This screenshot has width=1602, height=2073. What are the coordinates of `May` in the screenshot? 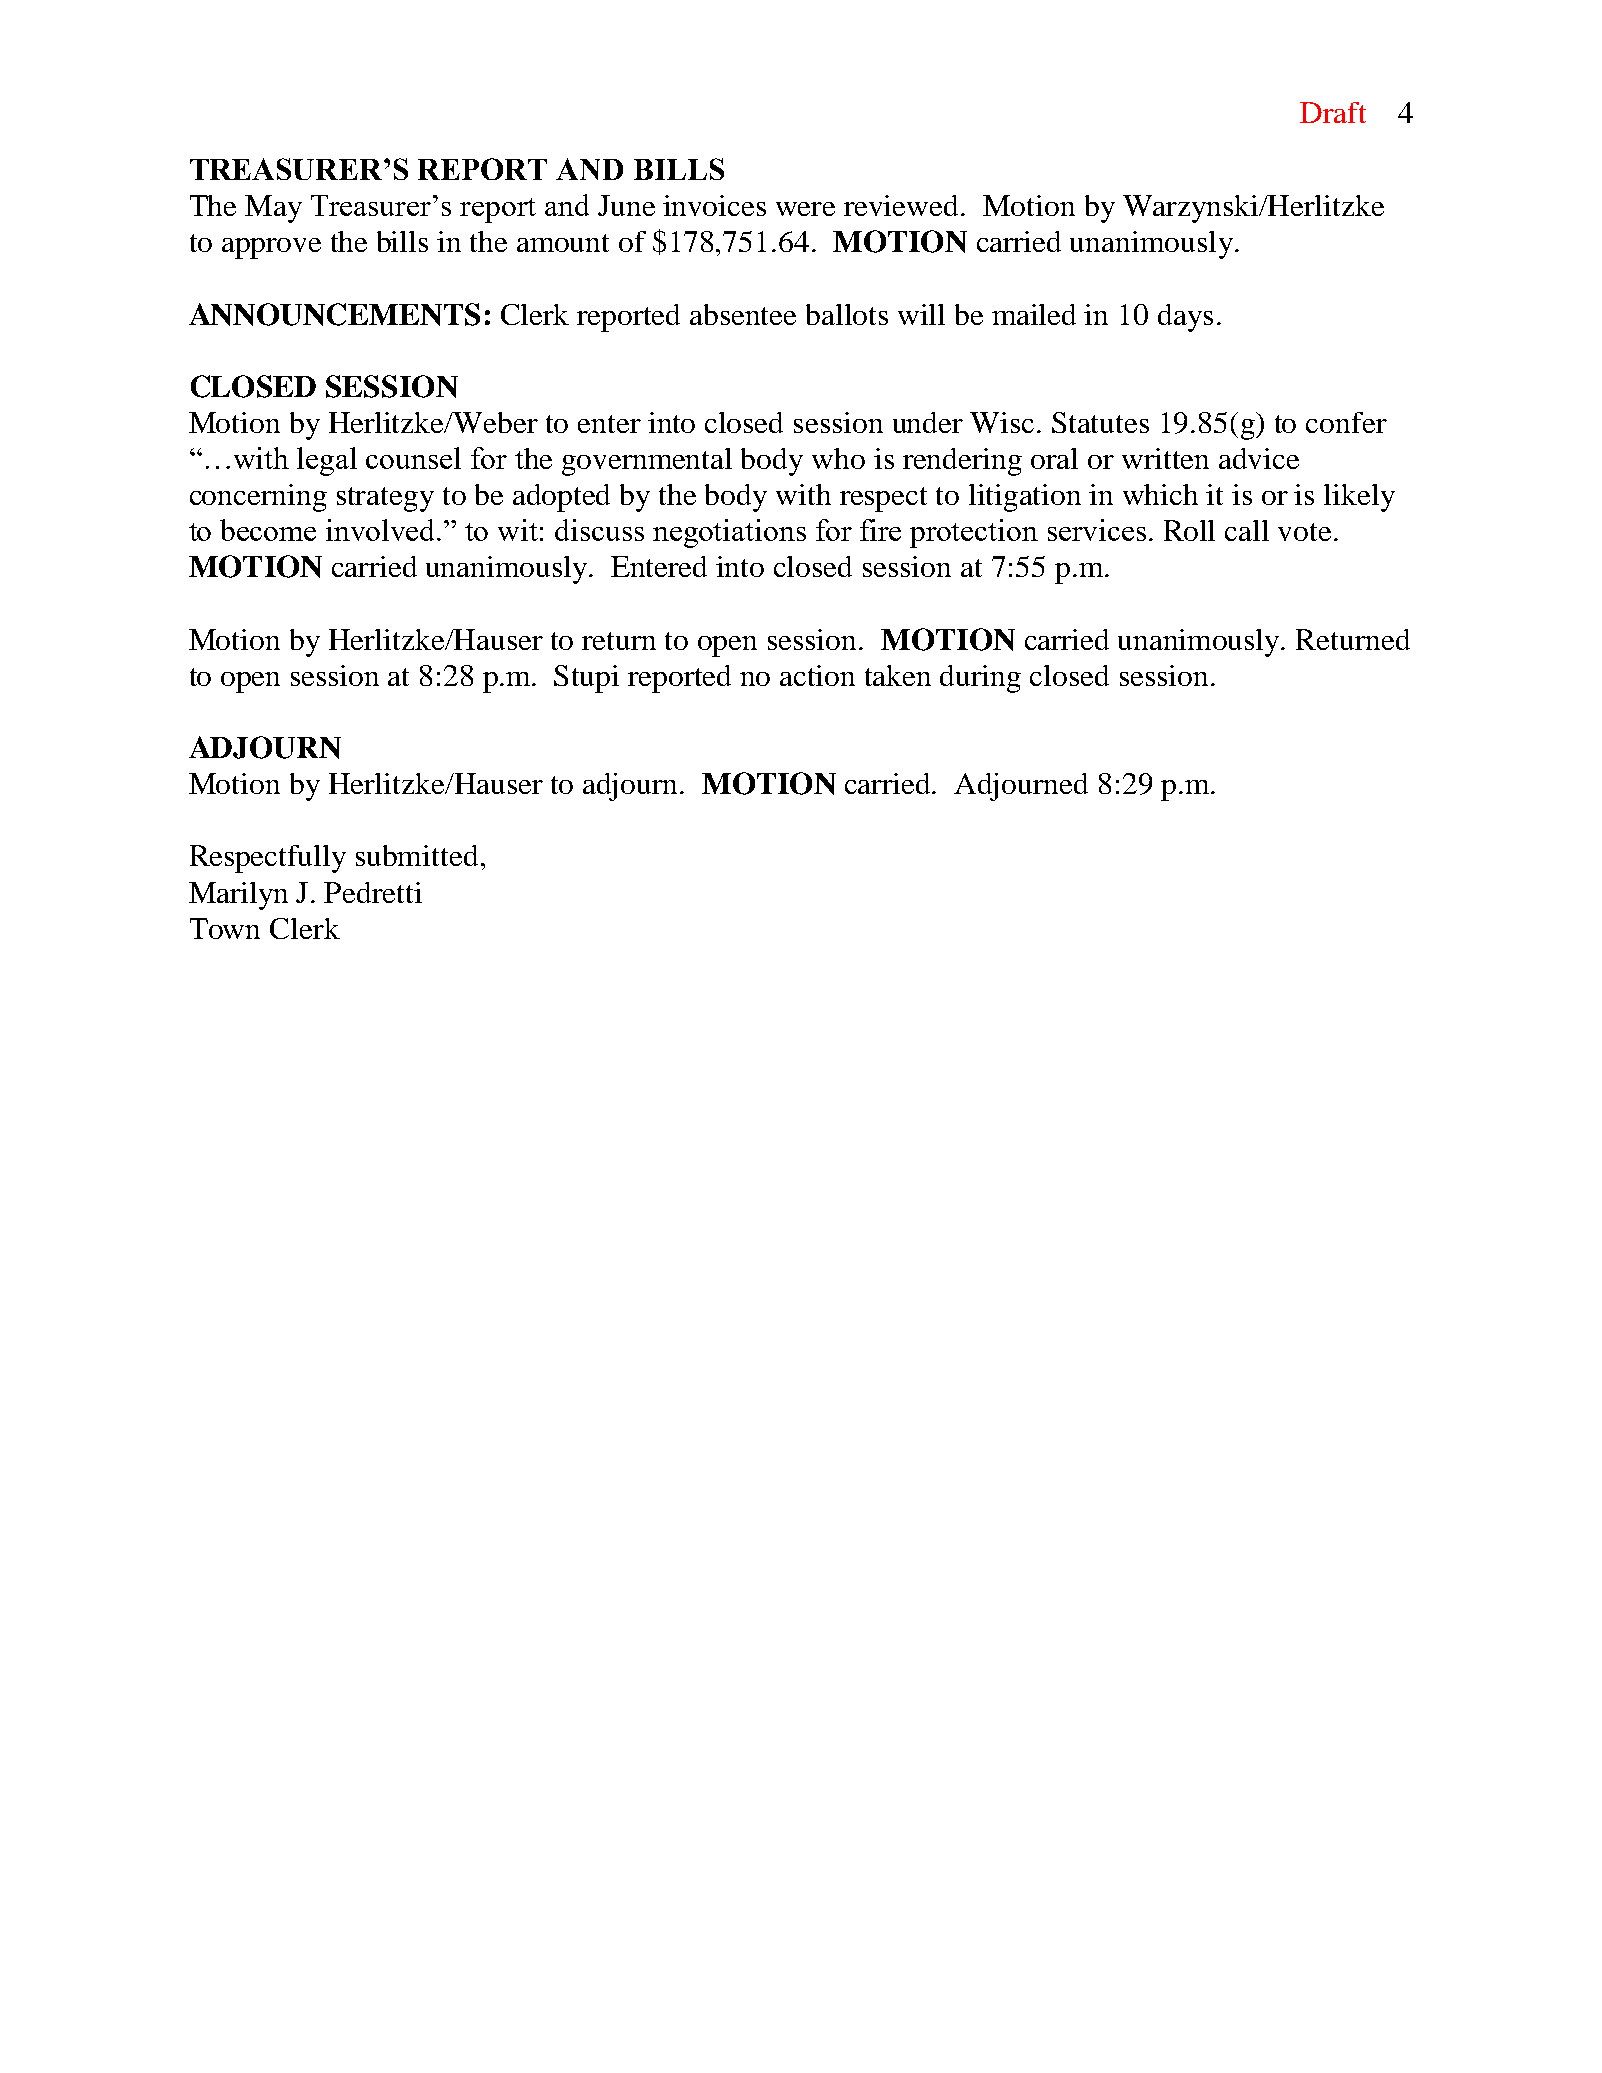 It's located at (273, 209).
